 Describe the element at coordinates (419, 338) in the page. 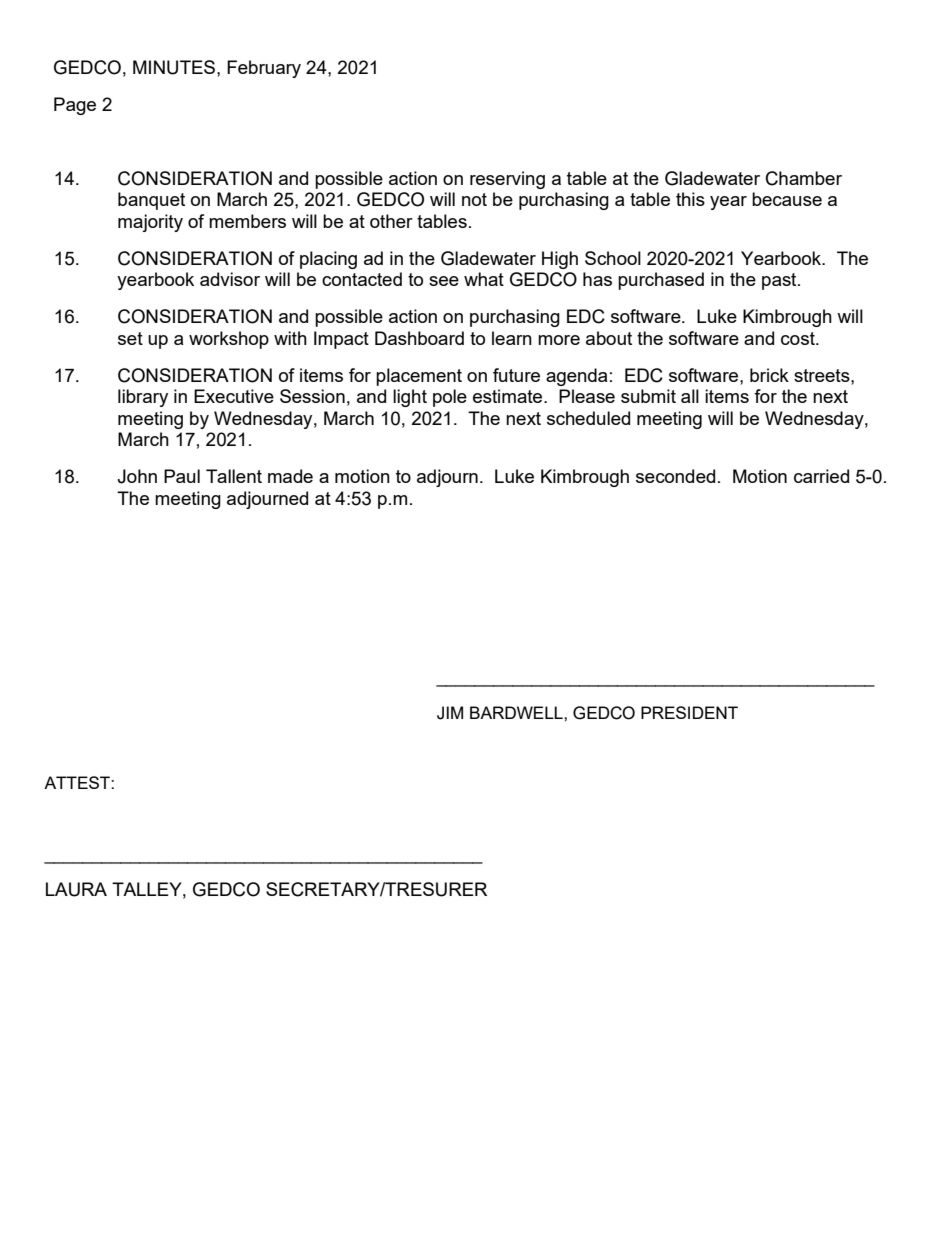

I see `Dashboard` at that location.
